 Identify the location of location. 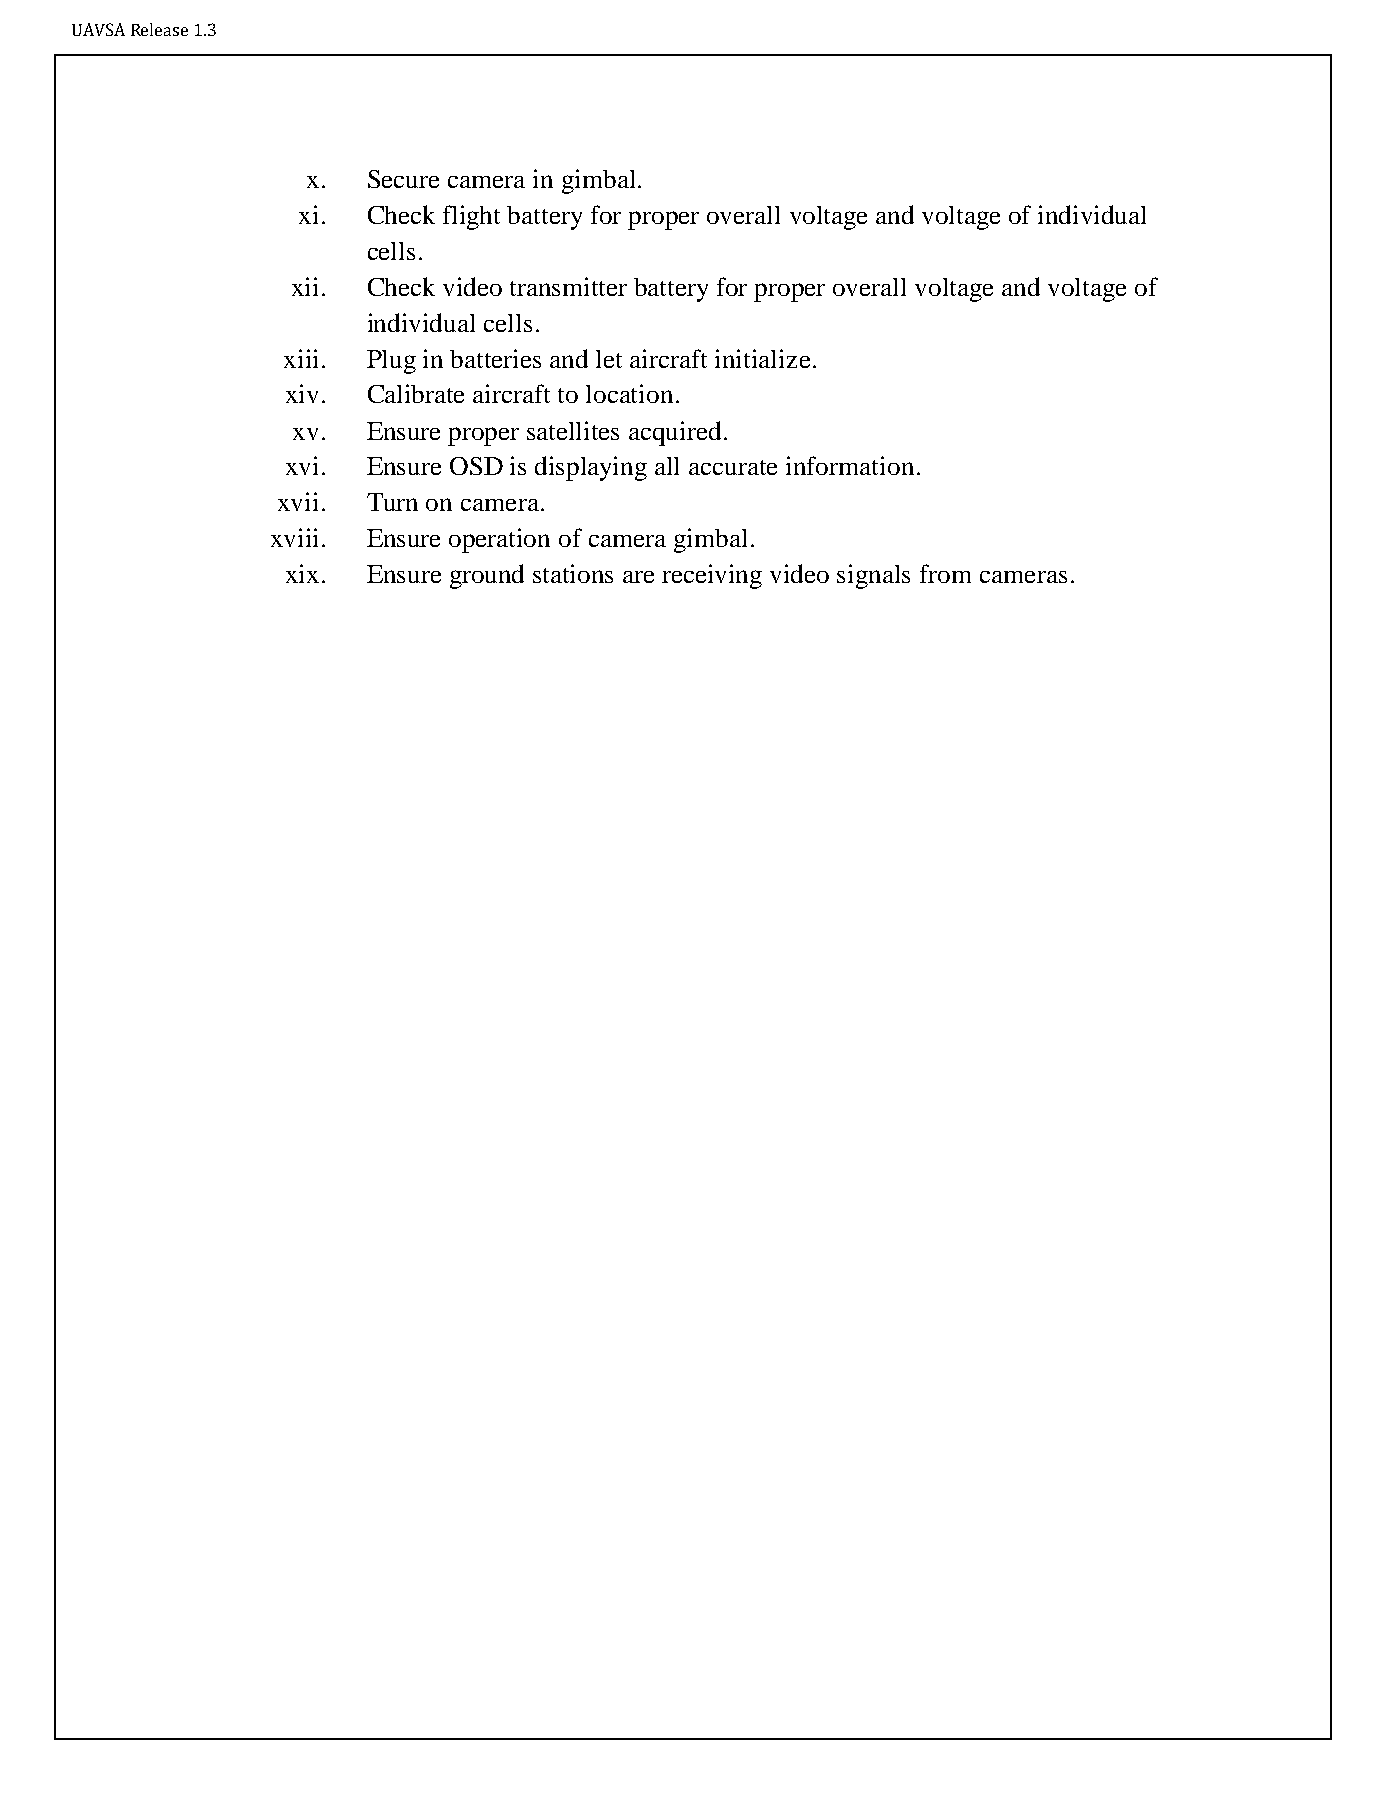
(629, 393).
